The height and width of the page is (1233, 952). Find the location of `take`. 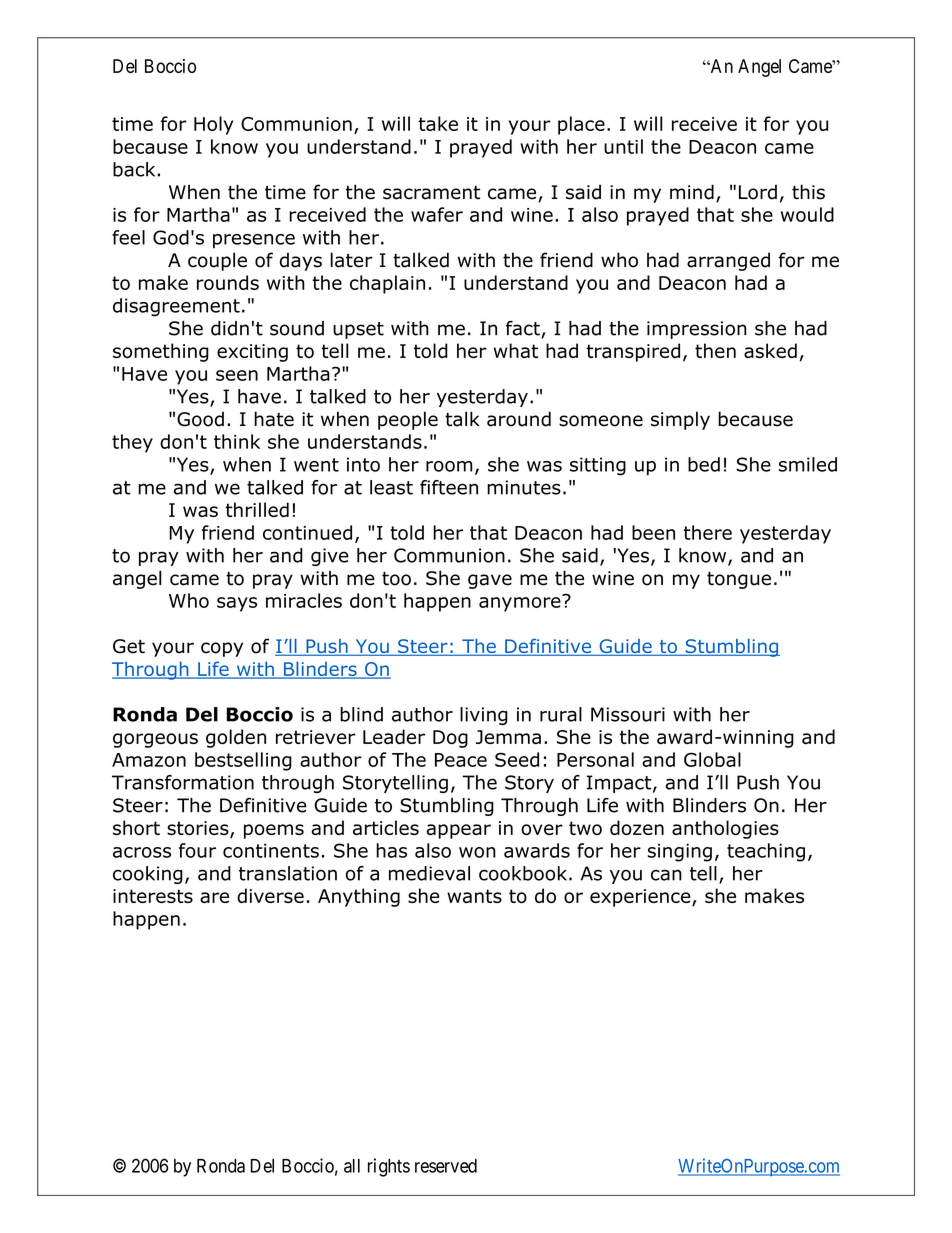

take is located at coordinates (438, 123).
